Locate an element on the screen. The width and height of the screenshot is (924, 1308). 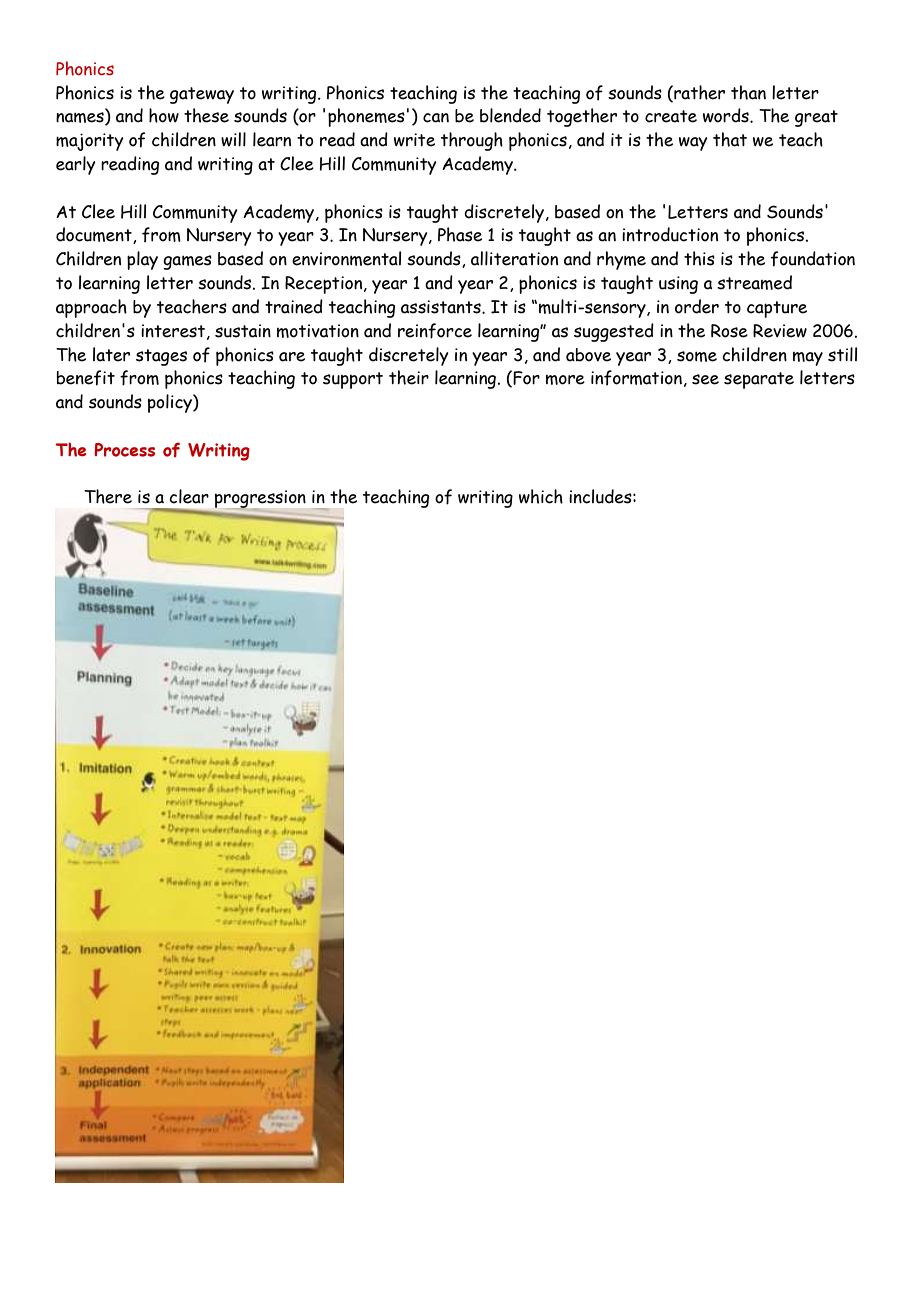
Rose is located at coordinates (729, 331).
